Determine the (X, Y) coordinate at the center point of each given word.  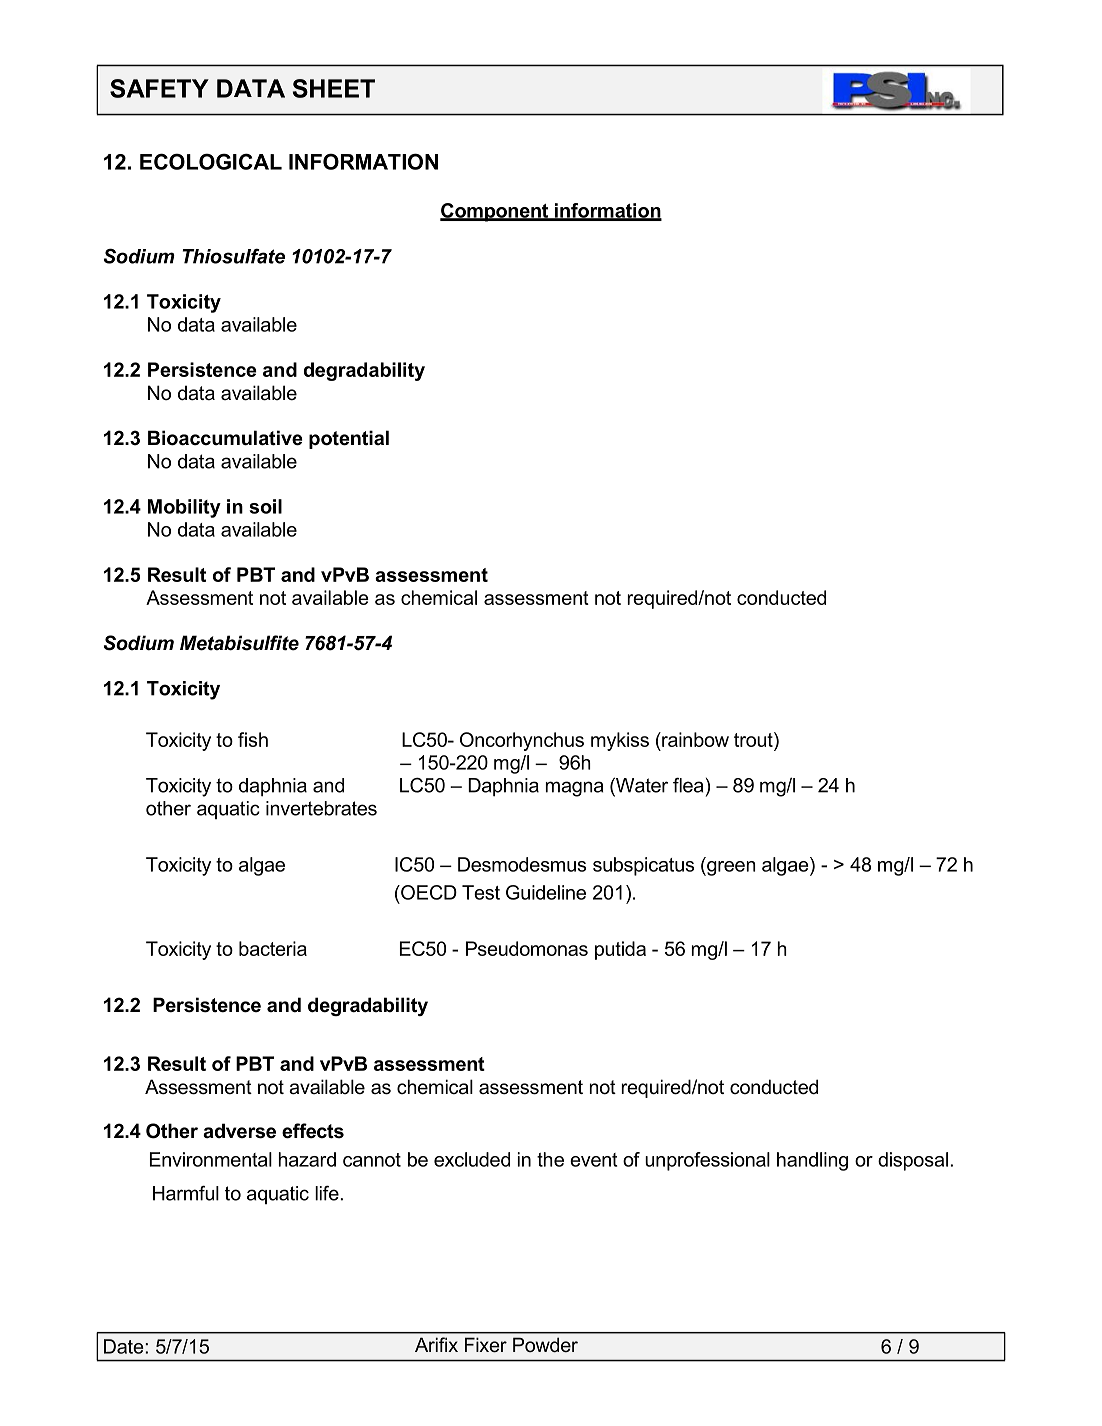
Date (125, 1346)
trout (754, 739)
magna (574, 789)
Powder (545, 1344)
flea (688, 785)
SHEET (334, 88)
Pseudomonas (527, 948)
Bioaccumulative (225, 438)
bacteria (273, 948)
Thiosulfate (234, 256)
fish (253, 739)
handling (812, 1161)
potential (349, 439)
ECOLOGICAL (211, 161)
